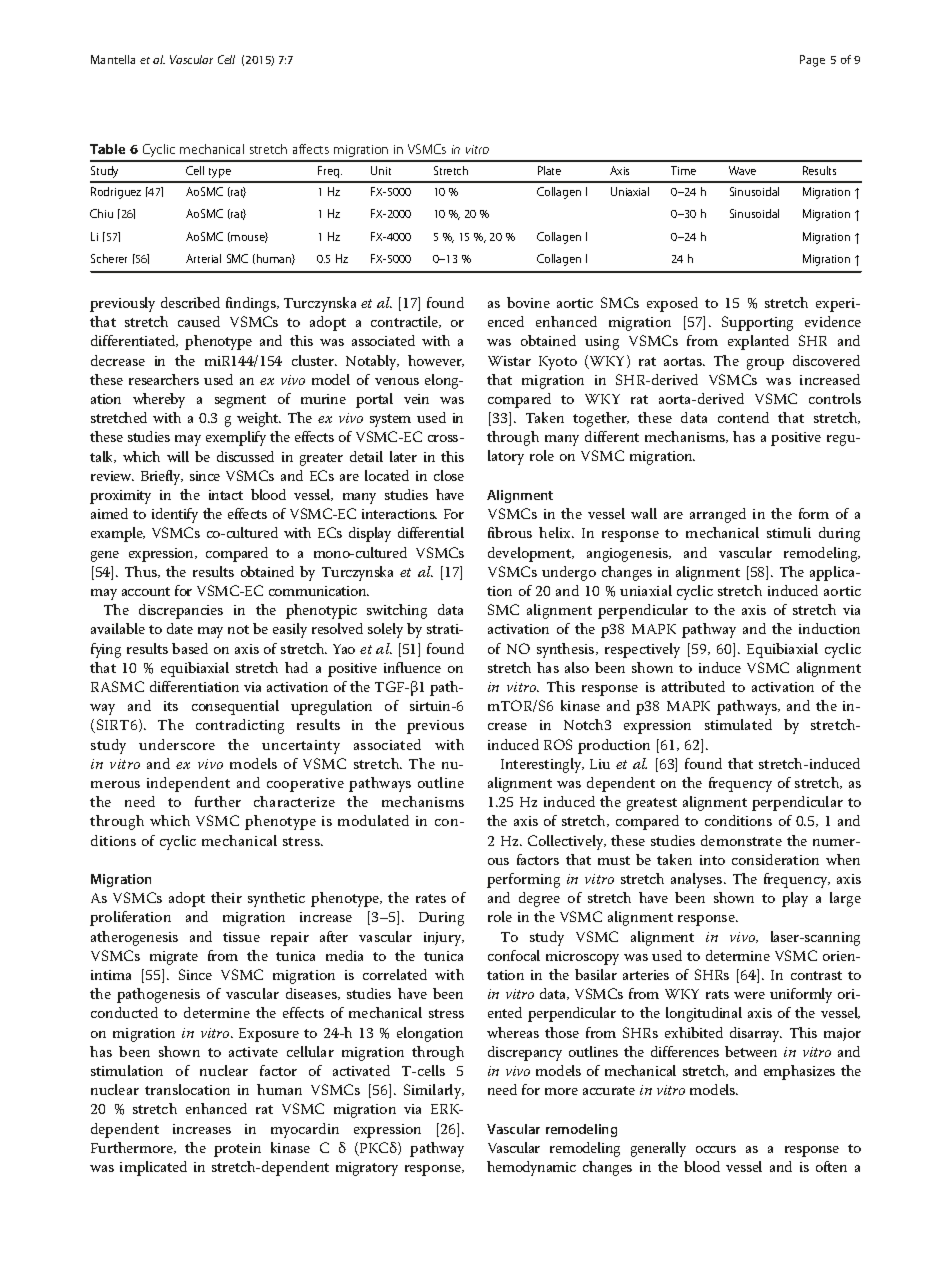 This document has height=1270, width=952. Describe the element at coordinates (542, 765) in the document. I see `Interestingly` at that location.
